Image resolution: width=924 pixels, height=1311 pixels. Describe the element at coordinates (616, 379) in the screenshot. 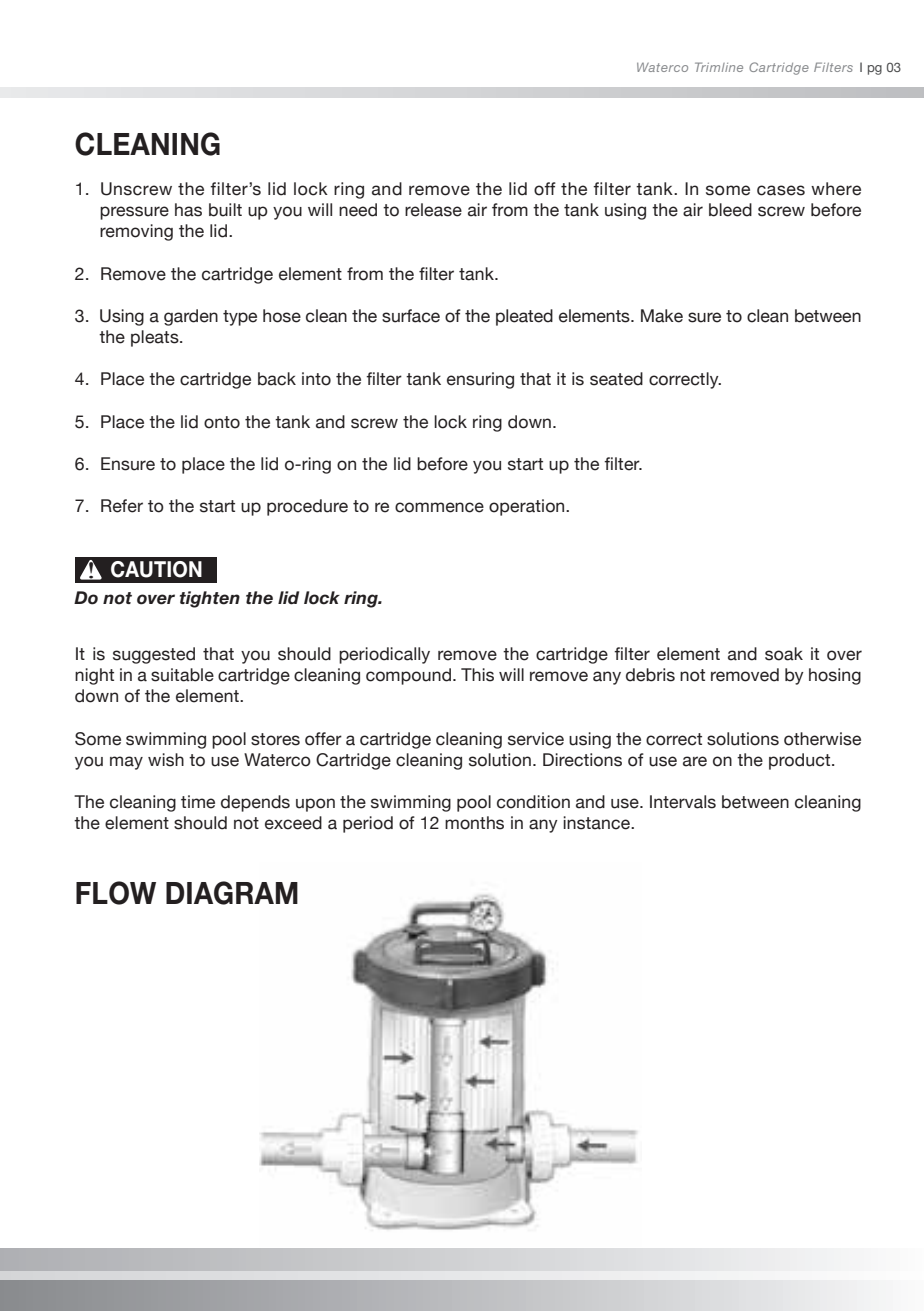

I see `seated` at that location.
